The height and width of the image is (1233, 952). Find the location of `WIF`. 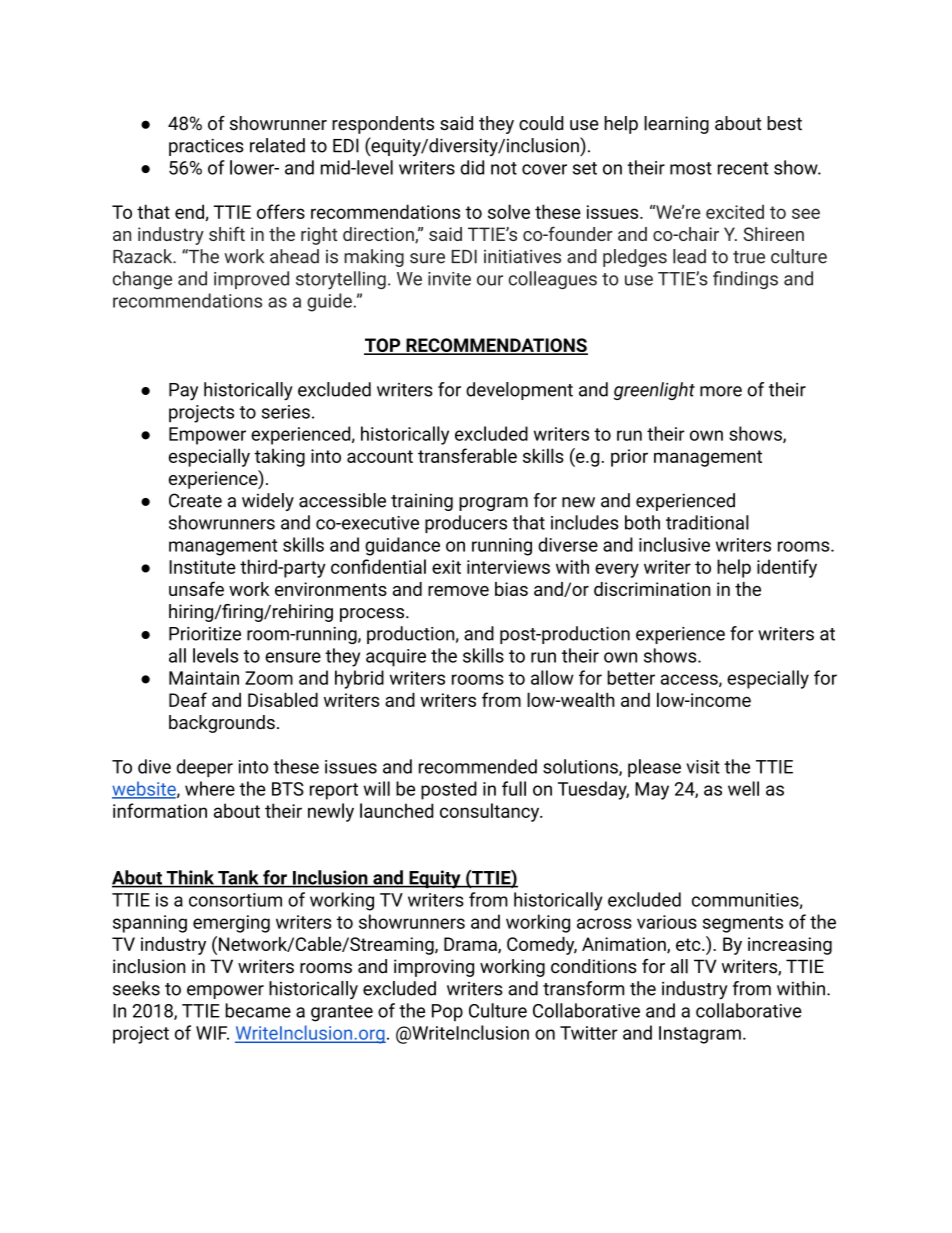

WIF is located at coordinates (212, 1033).
